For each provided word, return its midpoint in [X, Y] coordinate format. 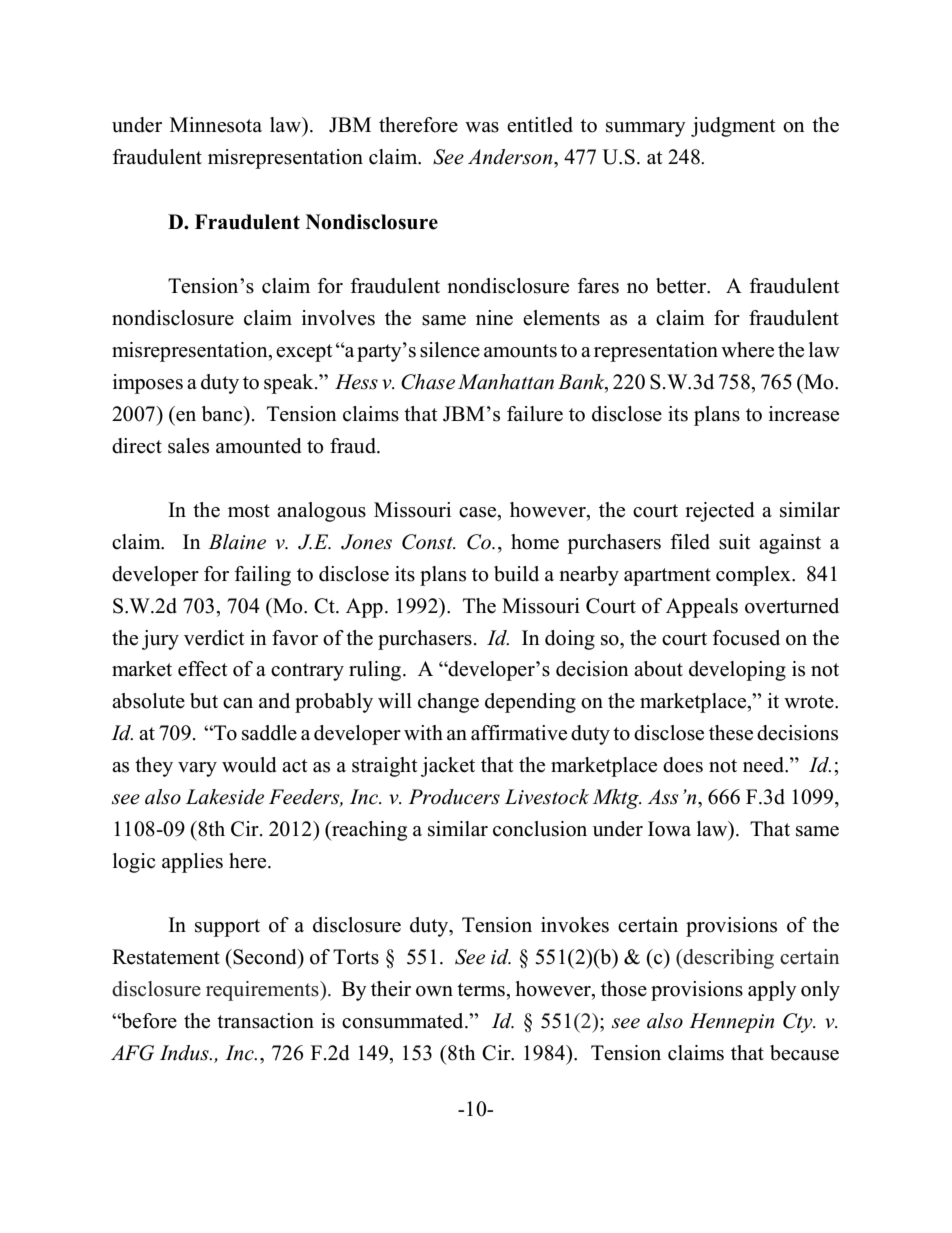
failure [535, 414]
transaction [265, 1021]
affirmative [519, 733]
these [731, 733]
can [238, 703]
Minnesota [216, 125]
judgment [733, 127]
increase [804, 414]
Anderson [511, 157]
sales [188, 446]
